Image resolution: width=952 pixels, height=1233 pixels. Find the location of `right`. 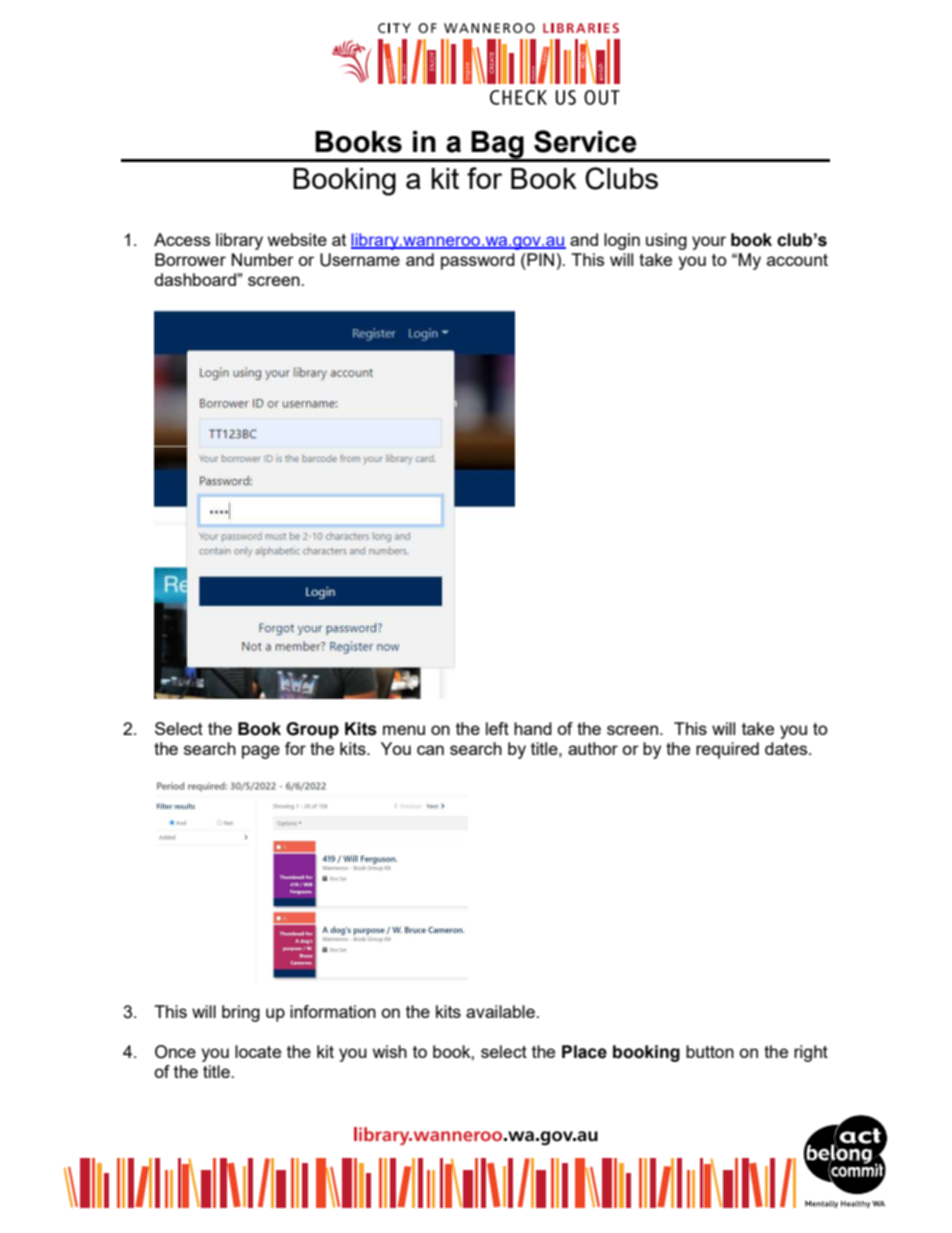

right is located at coordinates (811, 1053).
